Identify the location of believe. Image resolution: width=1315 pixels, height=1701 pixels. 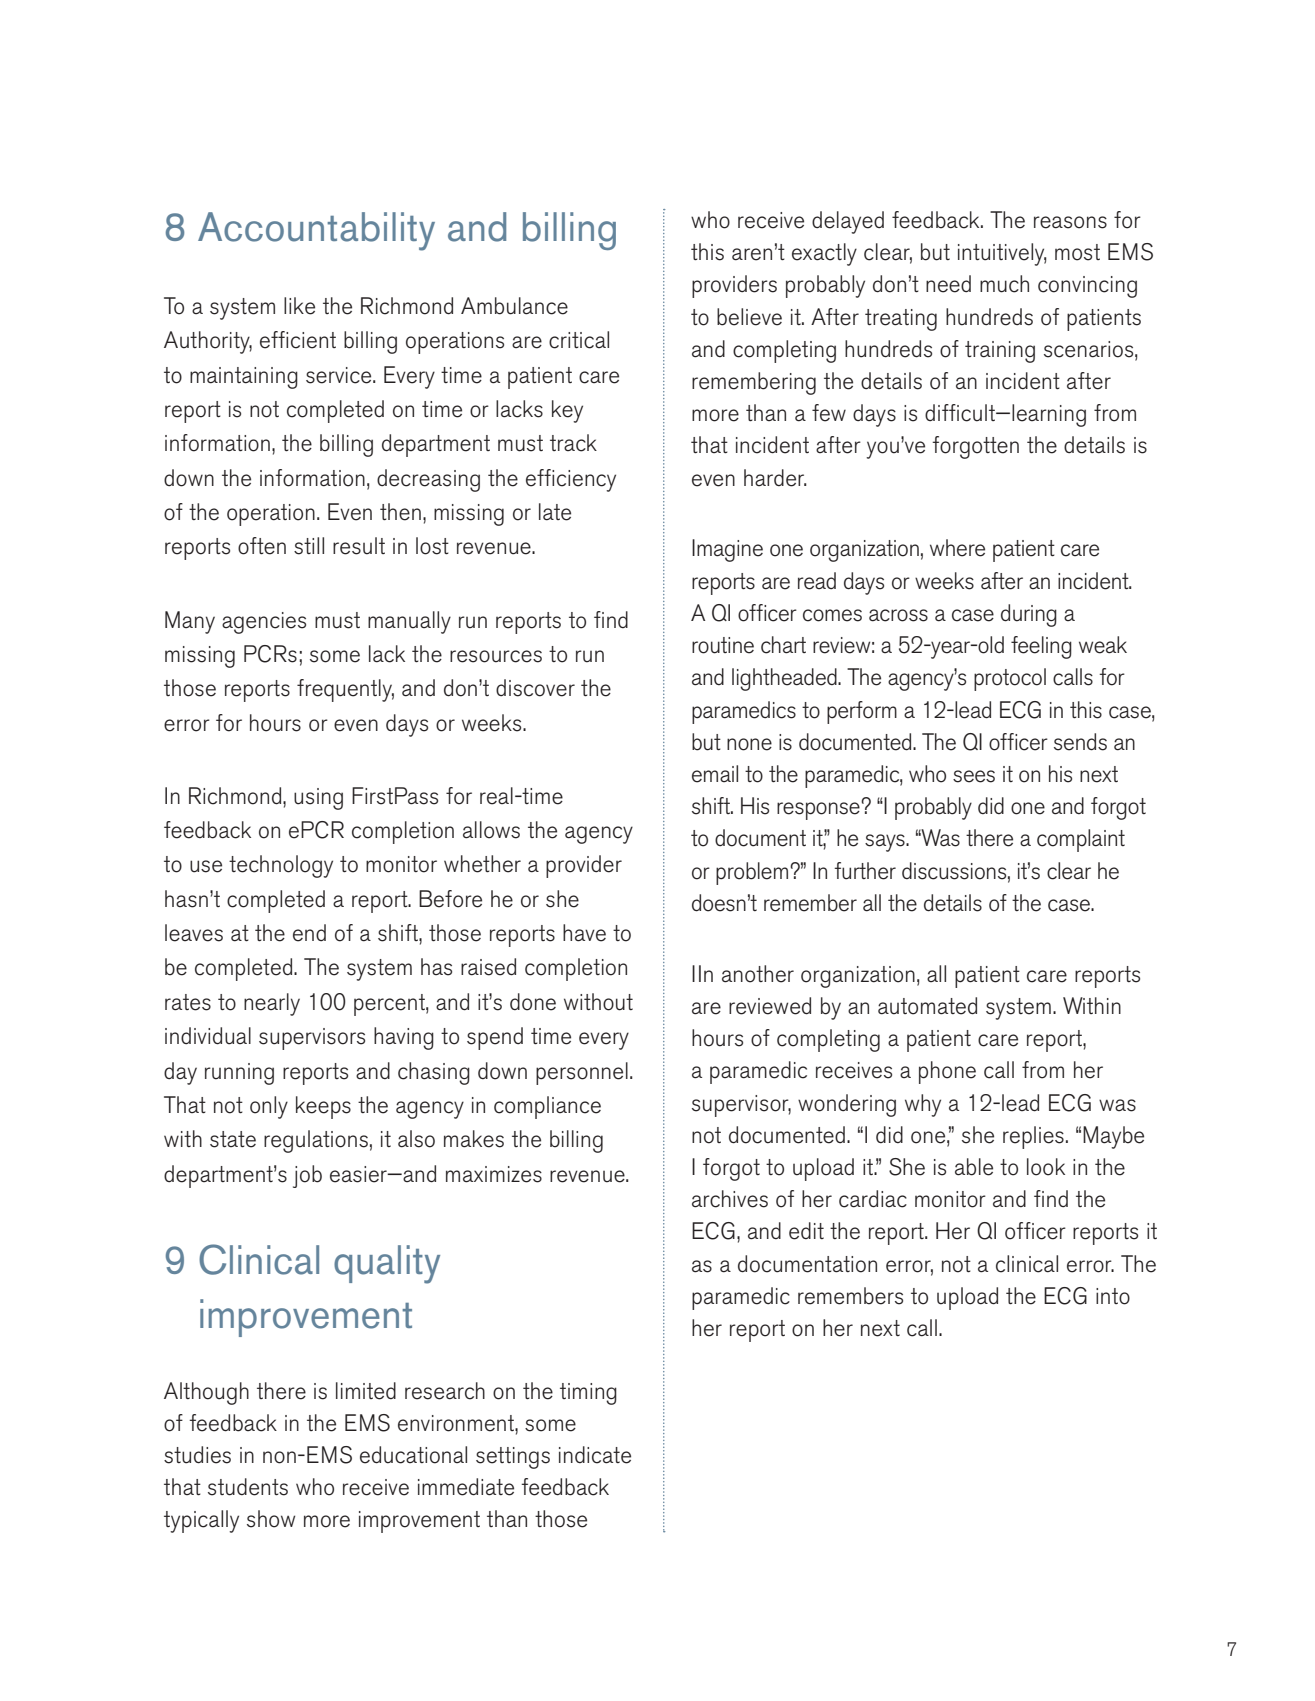
(749, 317).
